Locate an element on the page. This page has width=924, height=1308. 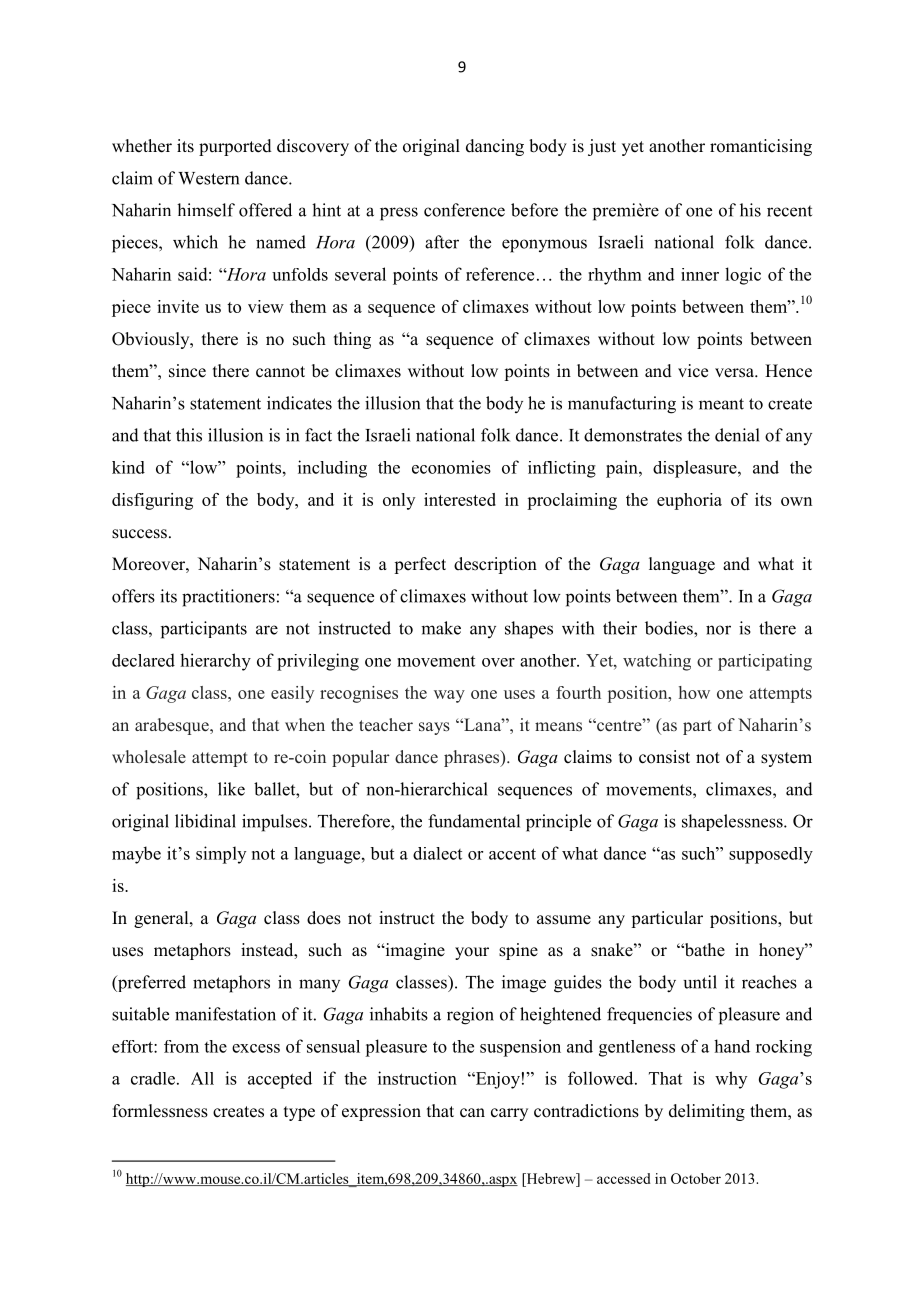
way is located at coordinates (449, 696).
